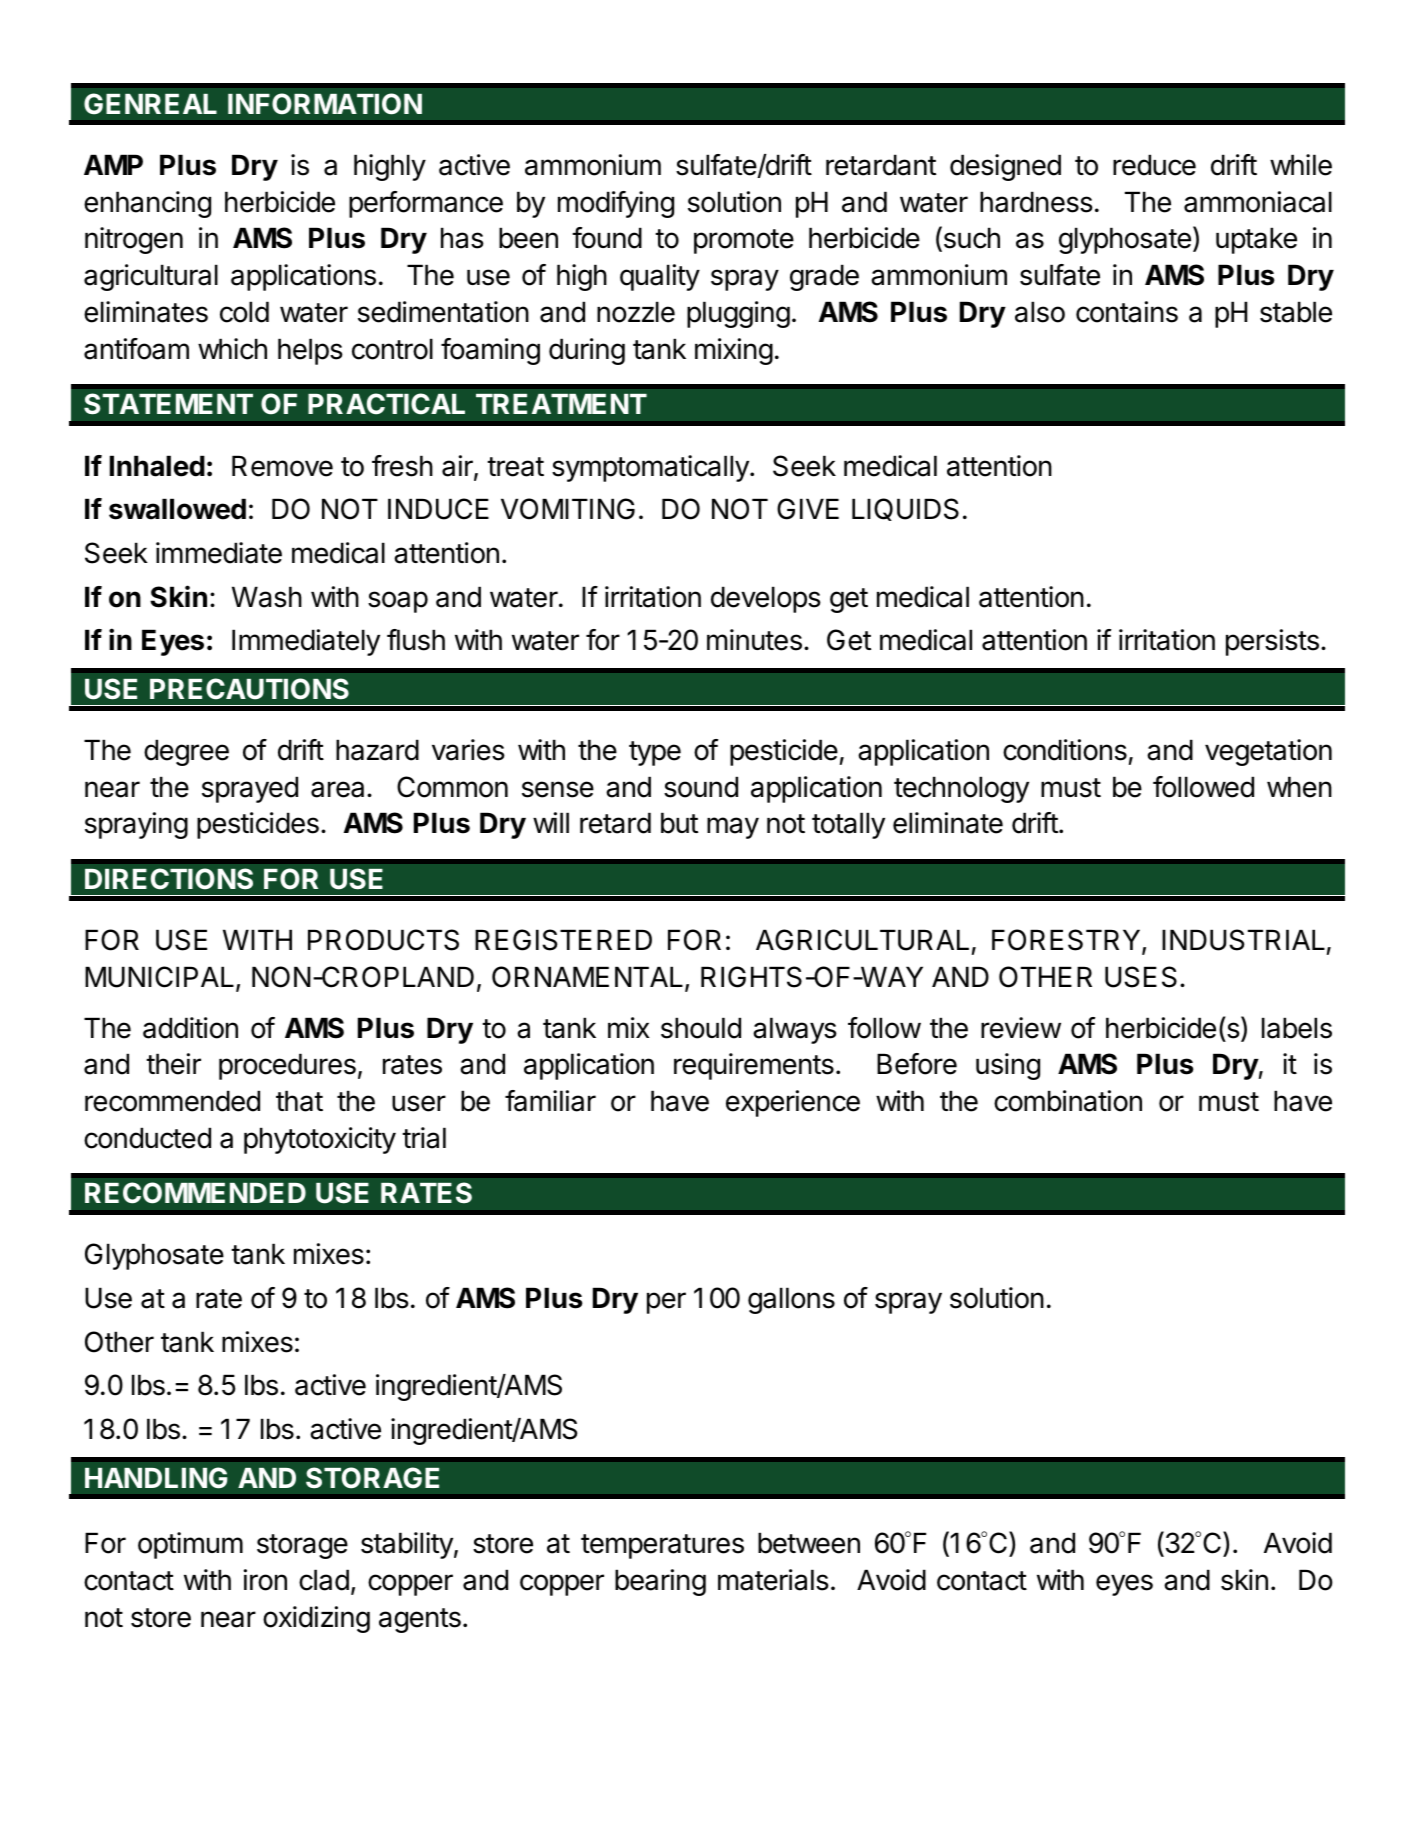  What do you see at coordinates (616, 204) in the image?
I see `modifying` at bounding box center [616, 204].
